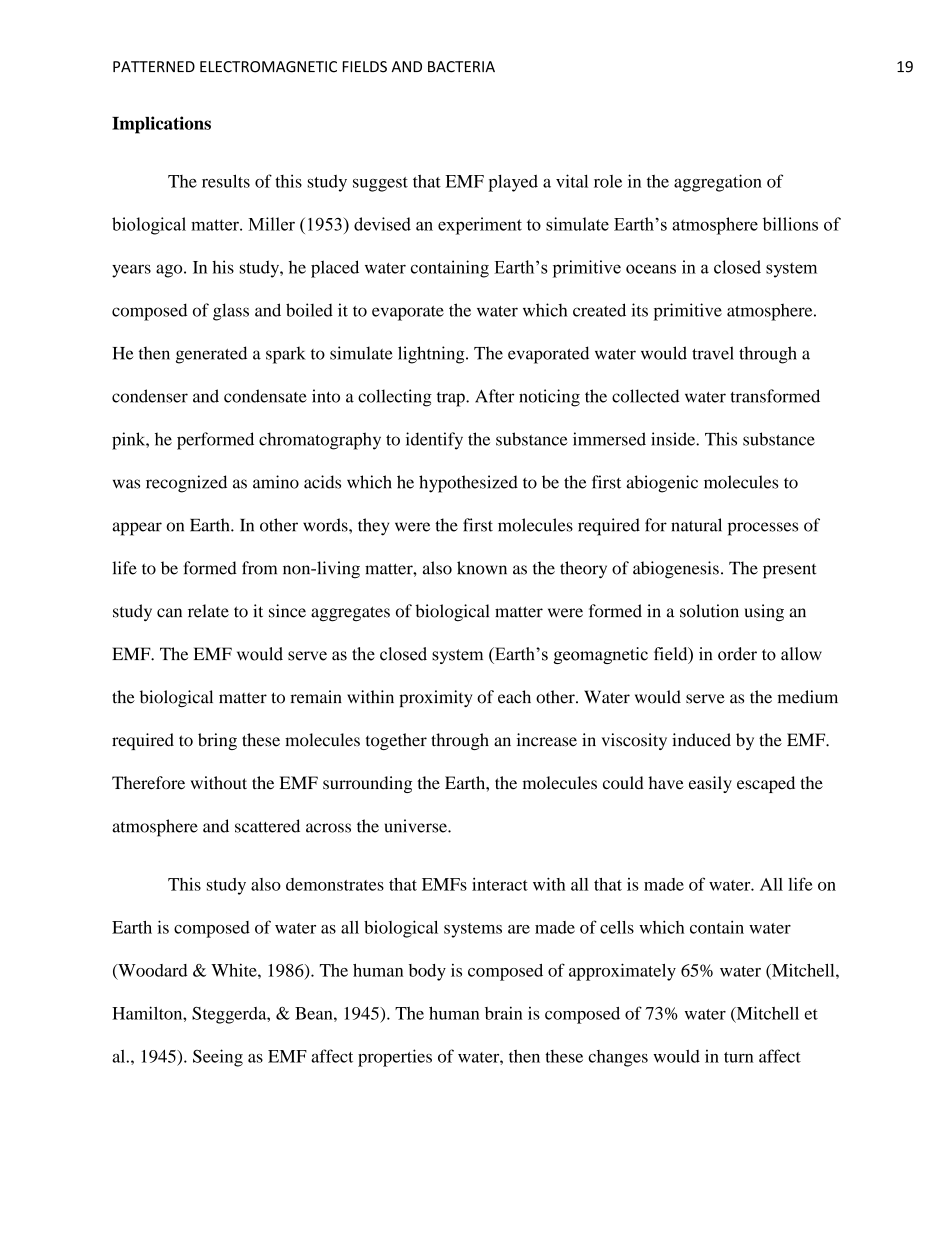 Image resolution: width=952 pixels, height=1233 pixels. I want to click on Implications, so click(161, 125).
